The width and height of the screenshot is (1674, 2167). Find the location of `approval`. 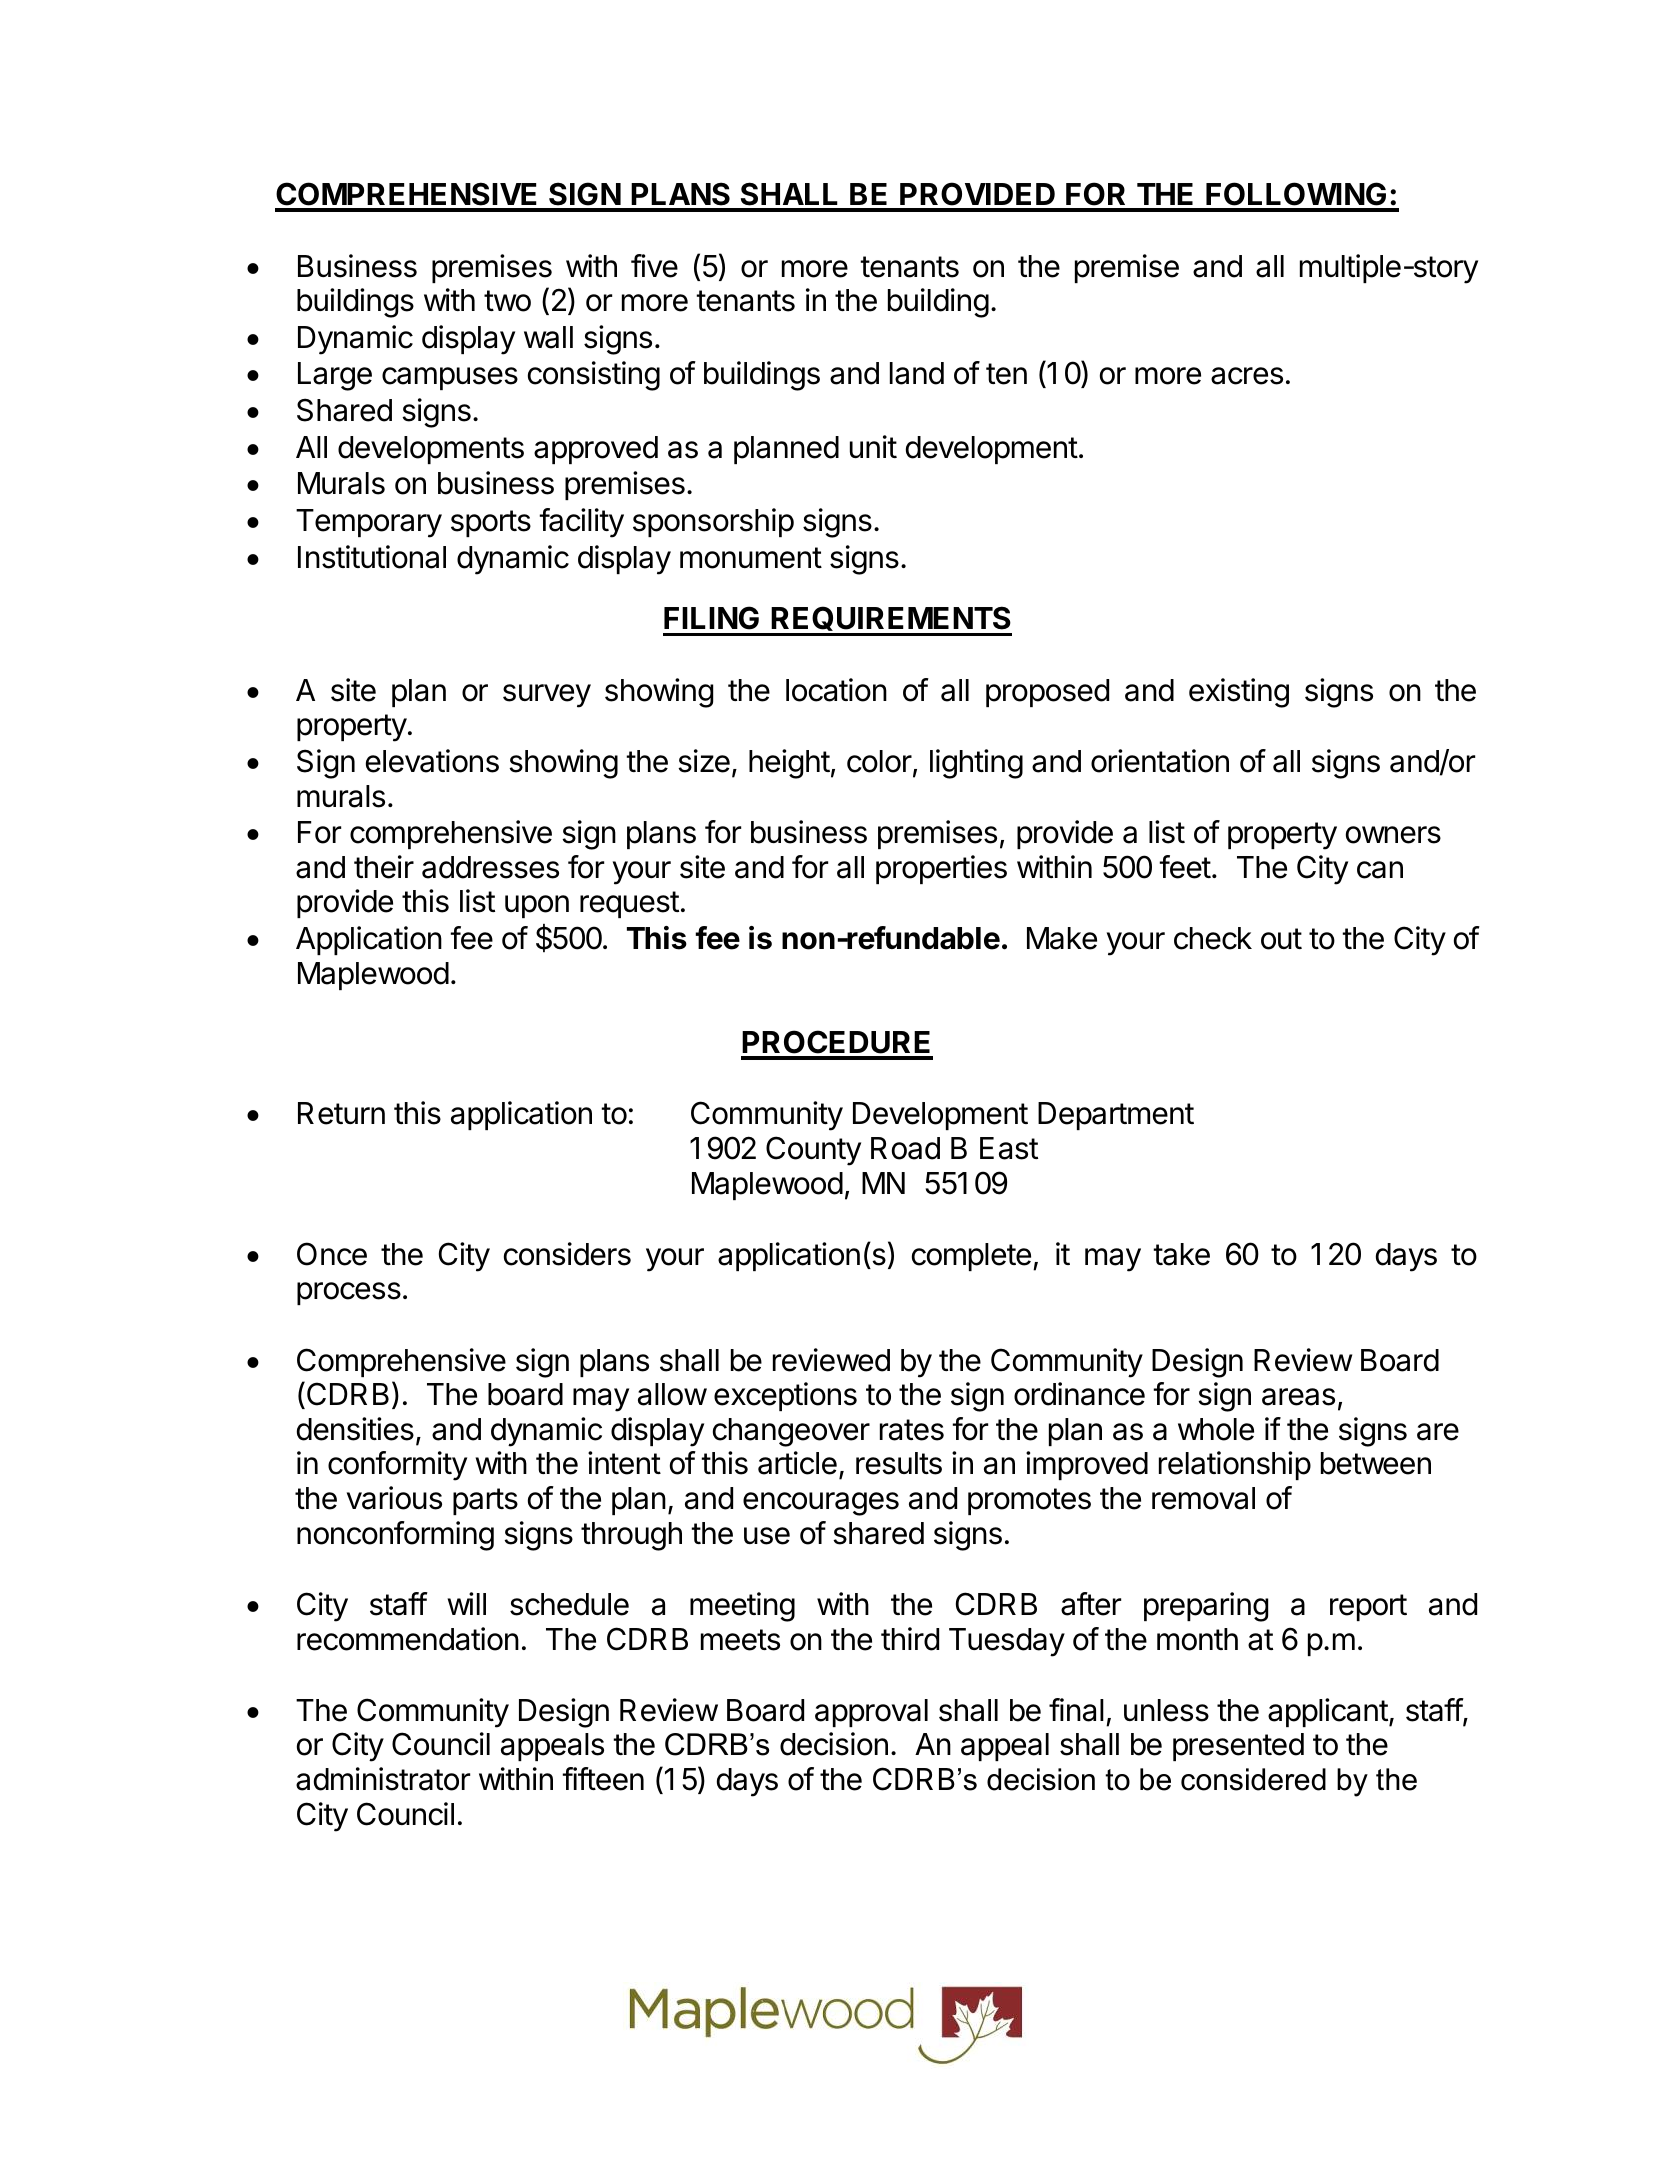

approval is located at coordinates (871, 1713).
